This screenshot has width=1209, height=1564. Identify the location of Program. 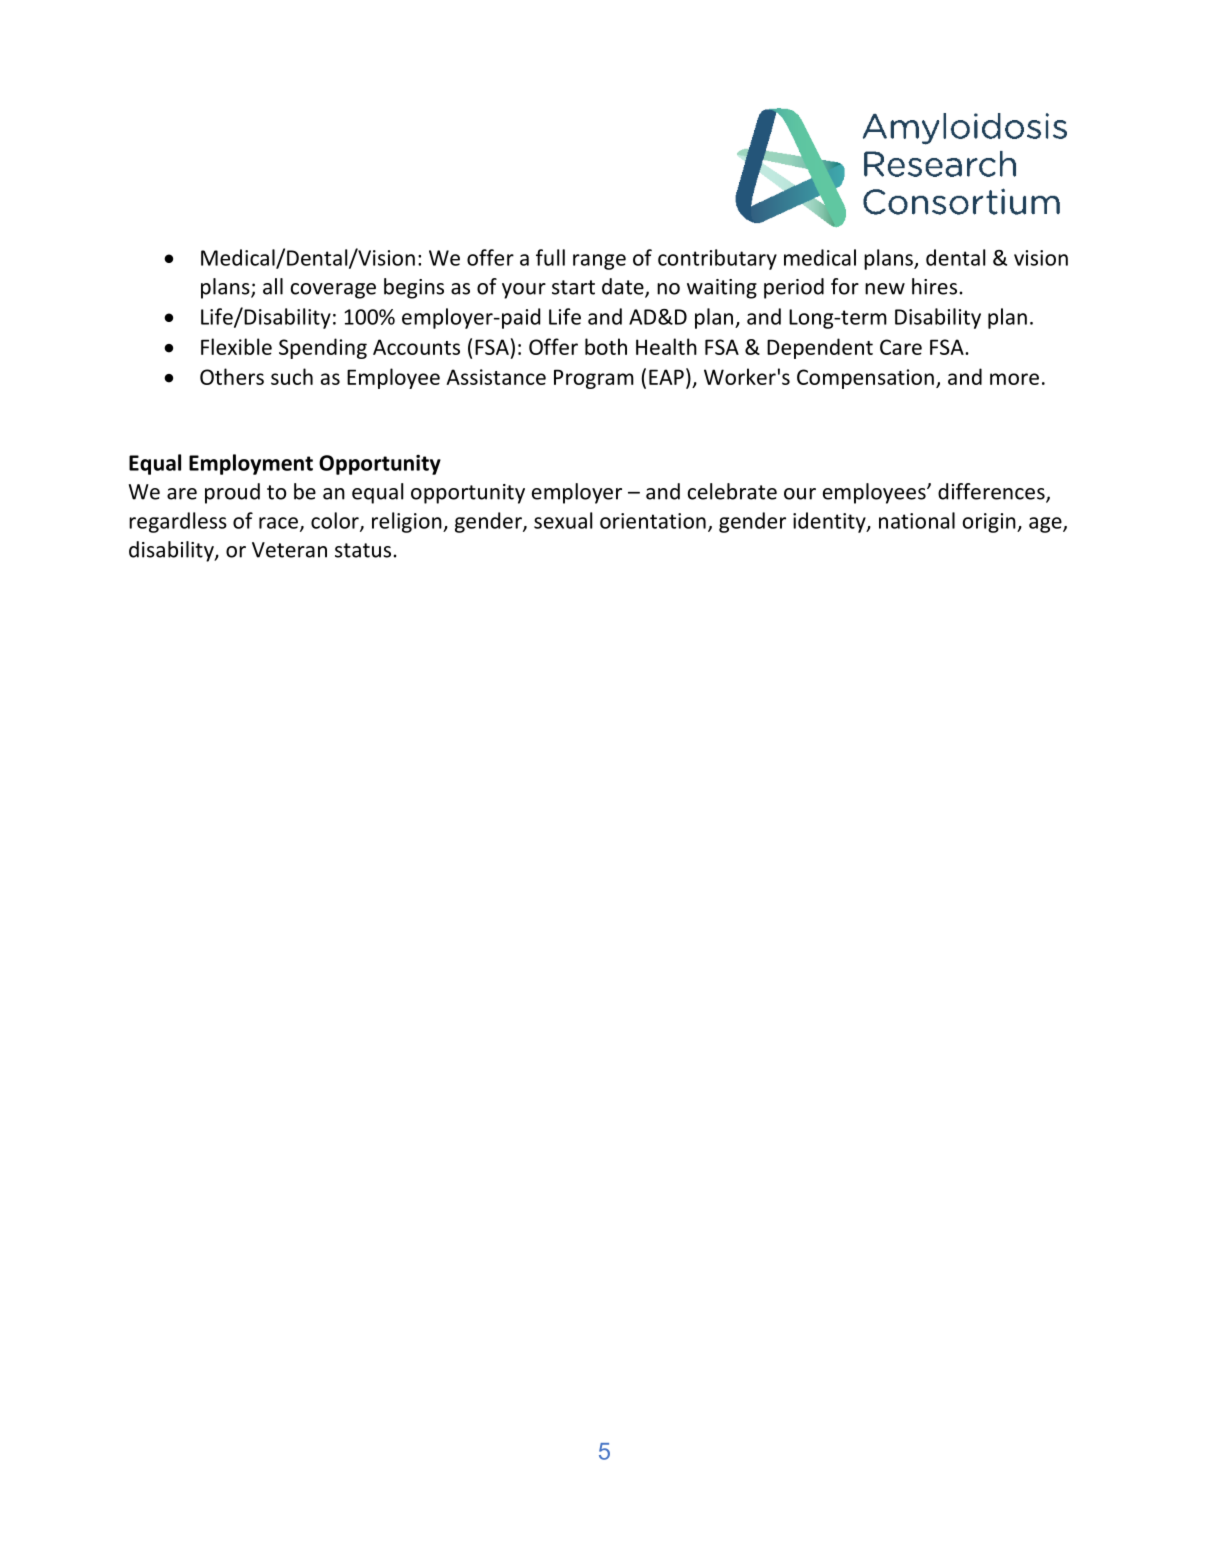
(594, 379).
